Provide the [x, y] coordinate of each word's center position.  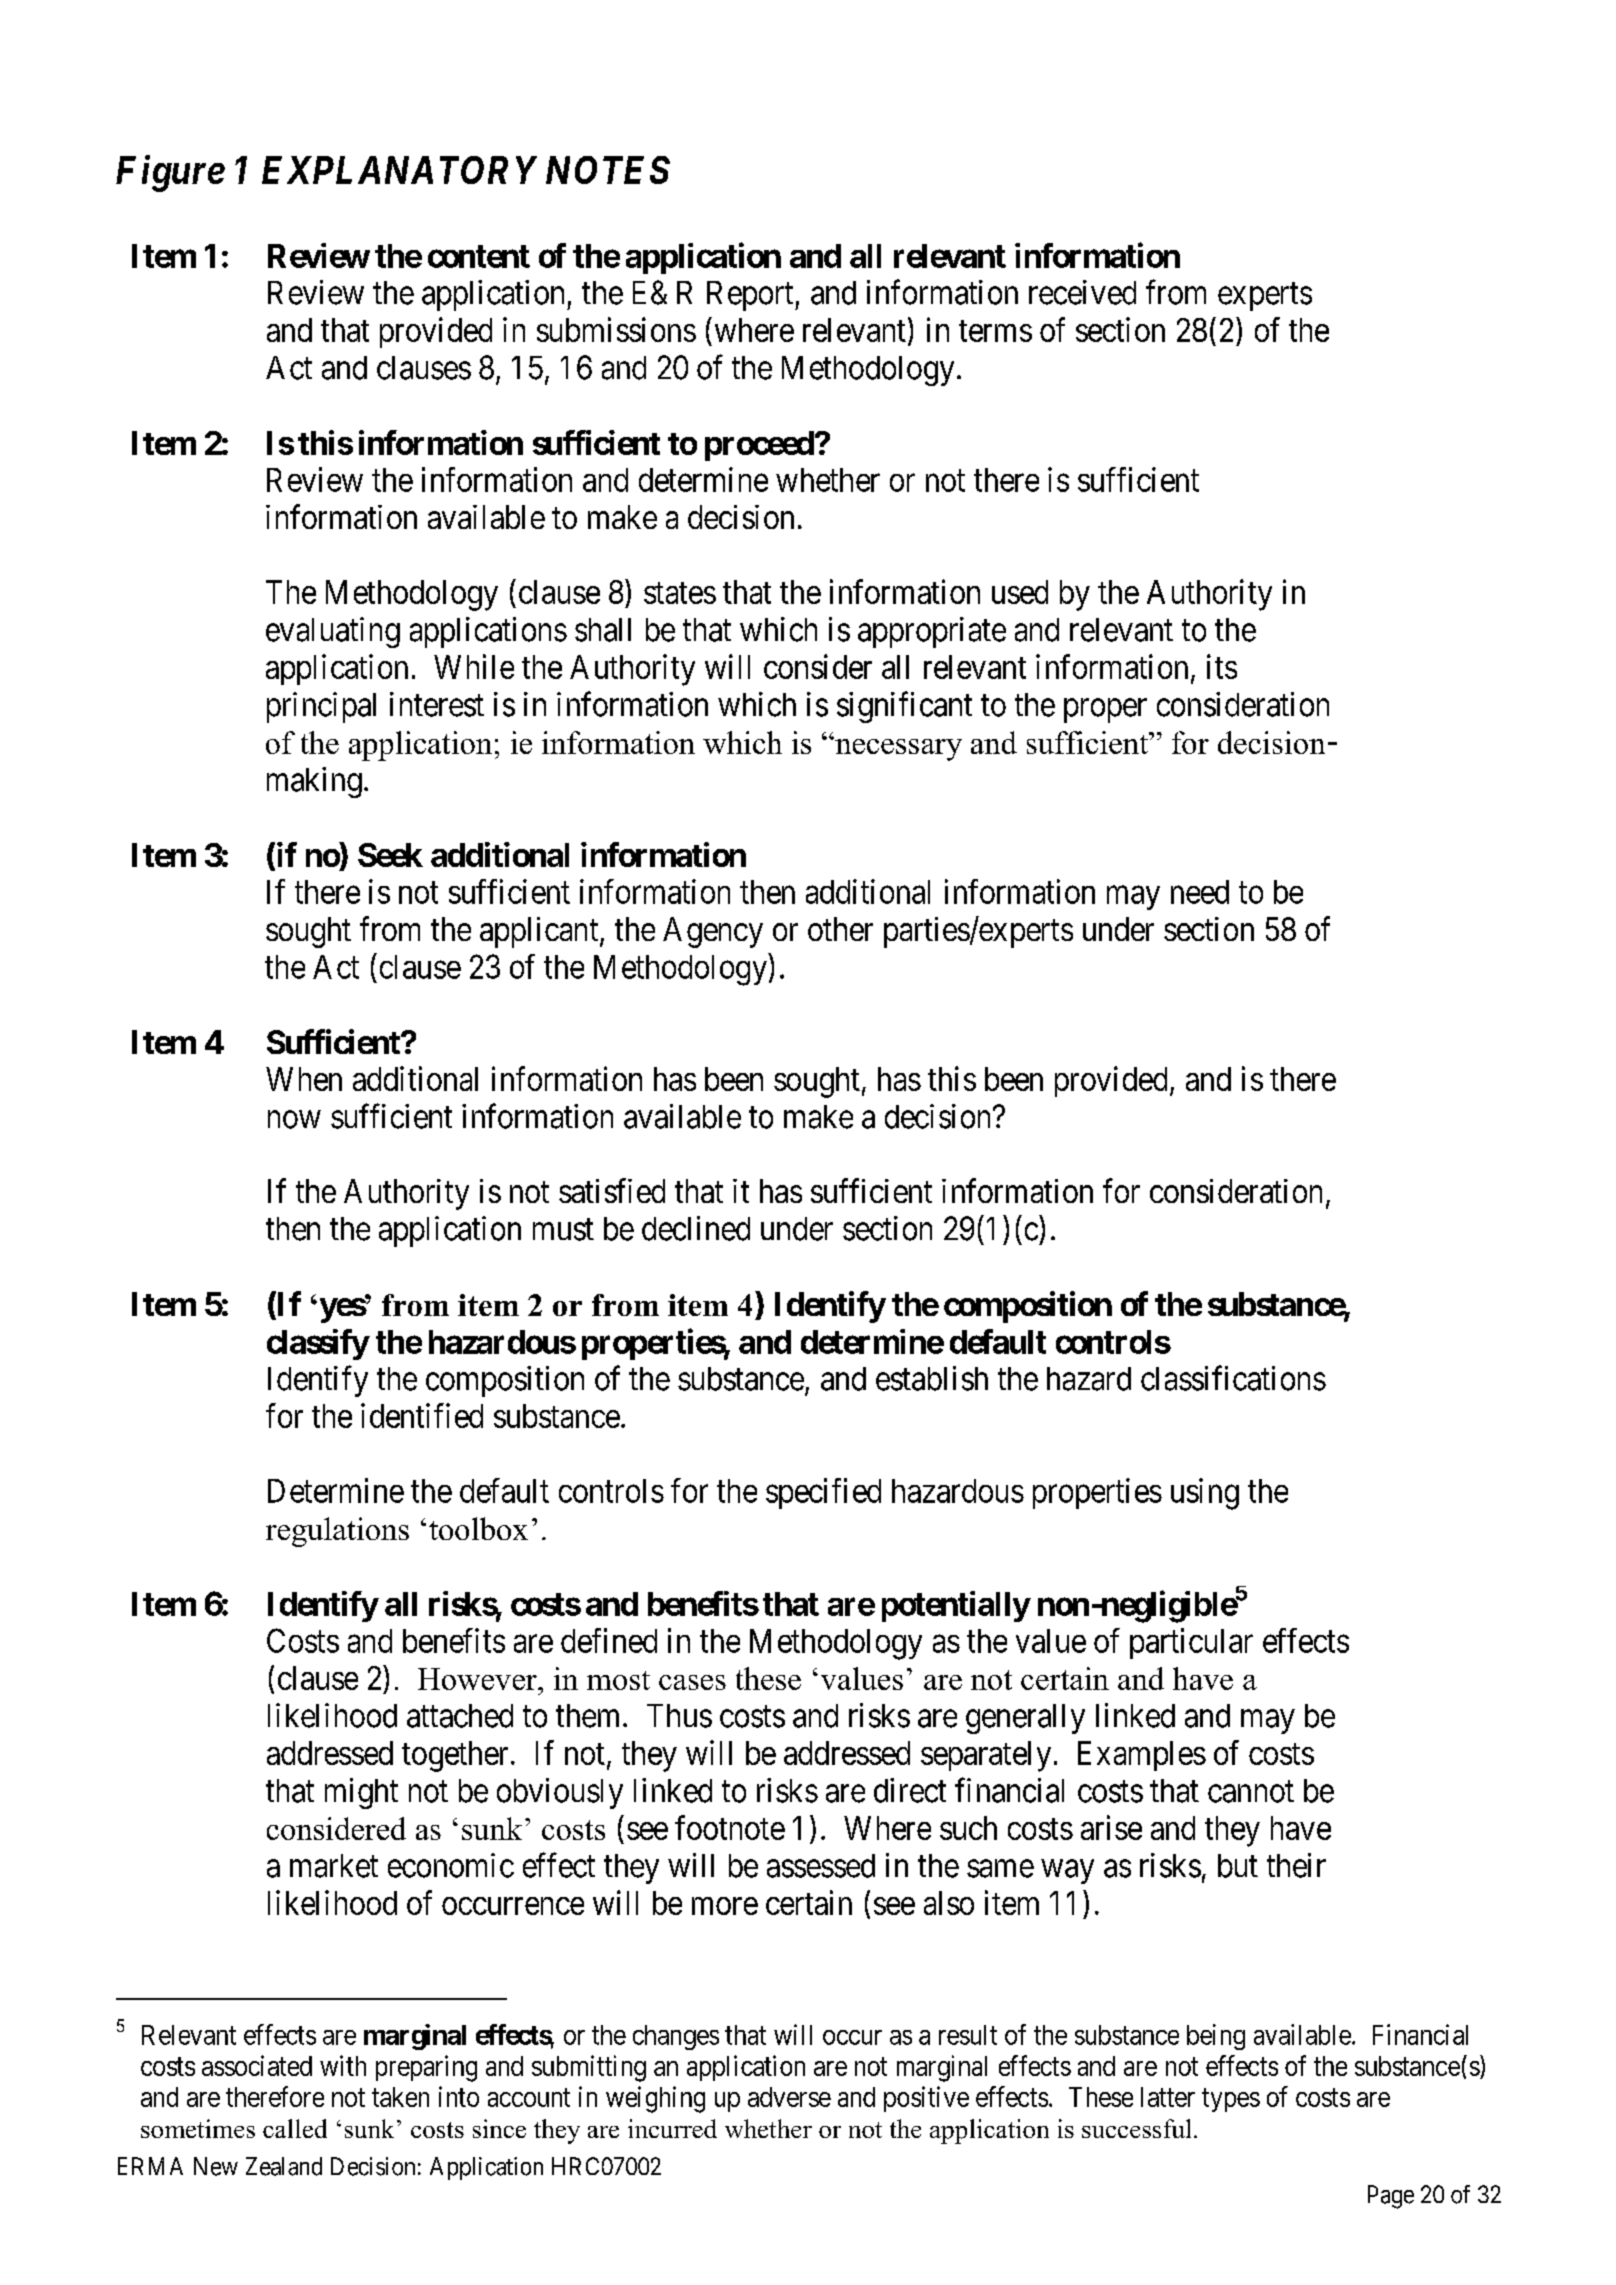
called [295, 2128]
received [1082, 292]
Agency [713, 932]
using [1205, 1494]
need [1200, 892]
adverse [789, 2097]
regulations [337, 1532]
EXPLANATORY [399, 170]
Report [751, 296]
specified [823, 1493]
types [1231, 2100]
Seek [390, 855]
